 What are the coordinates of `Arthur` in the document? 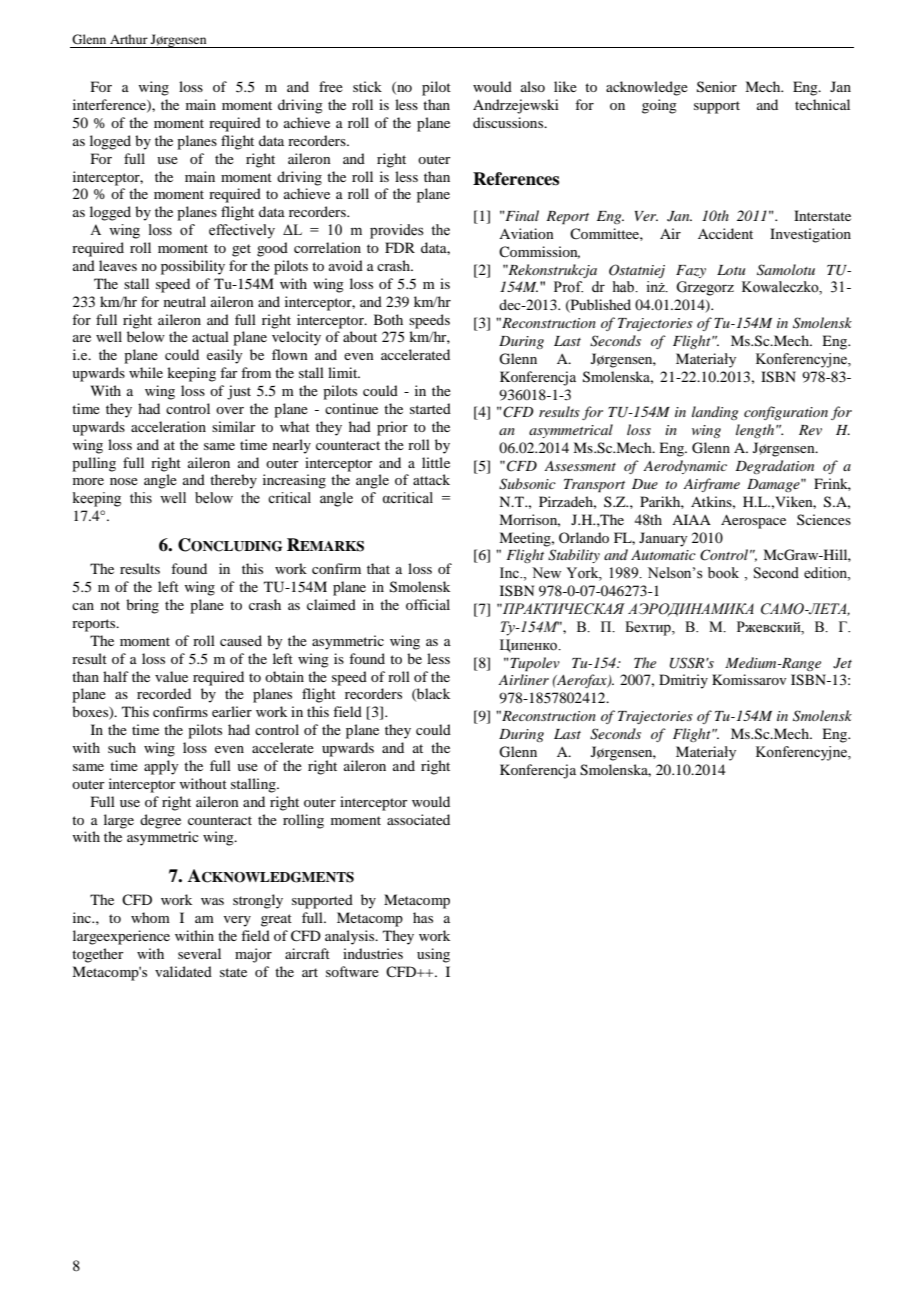 It's located at (129, 39).
